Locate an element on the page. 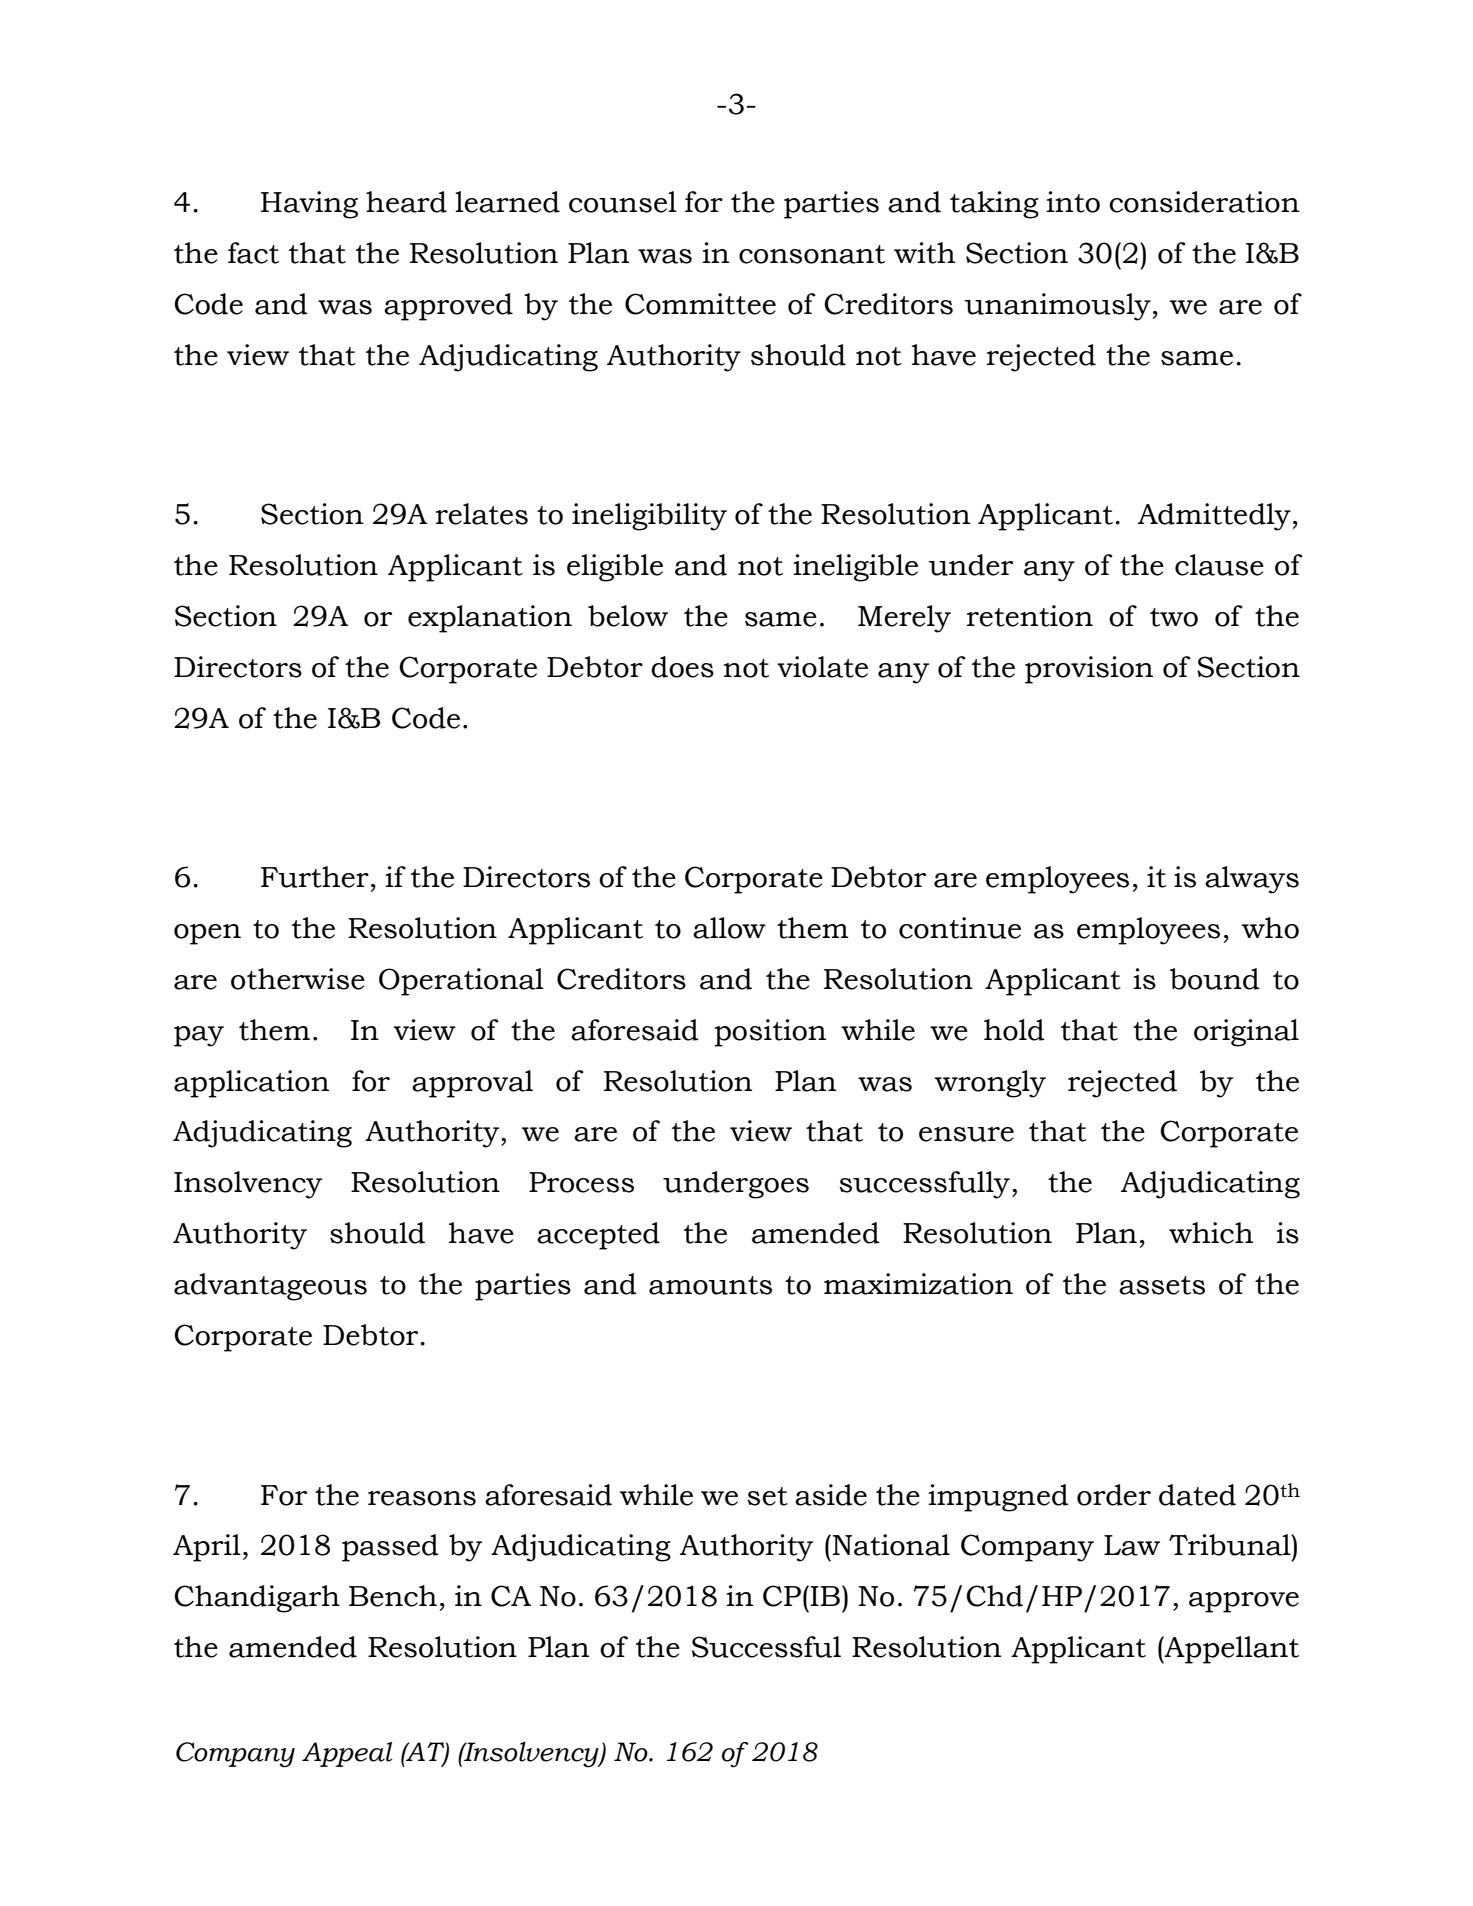 This page has height=1906, width=1473. allow is located at coordinates (729, 928).
